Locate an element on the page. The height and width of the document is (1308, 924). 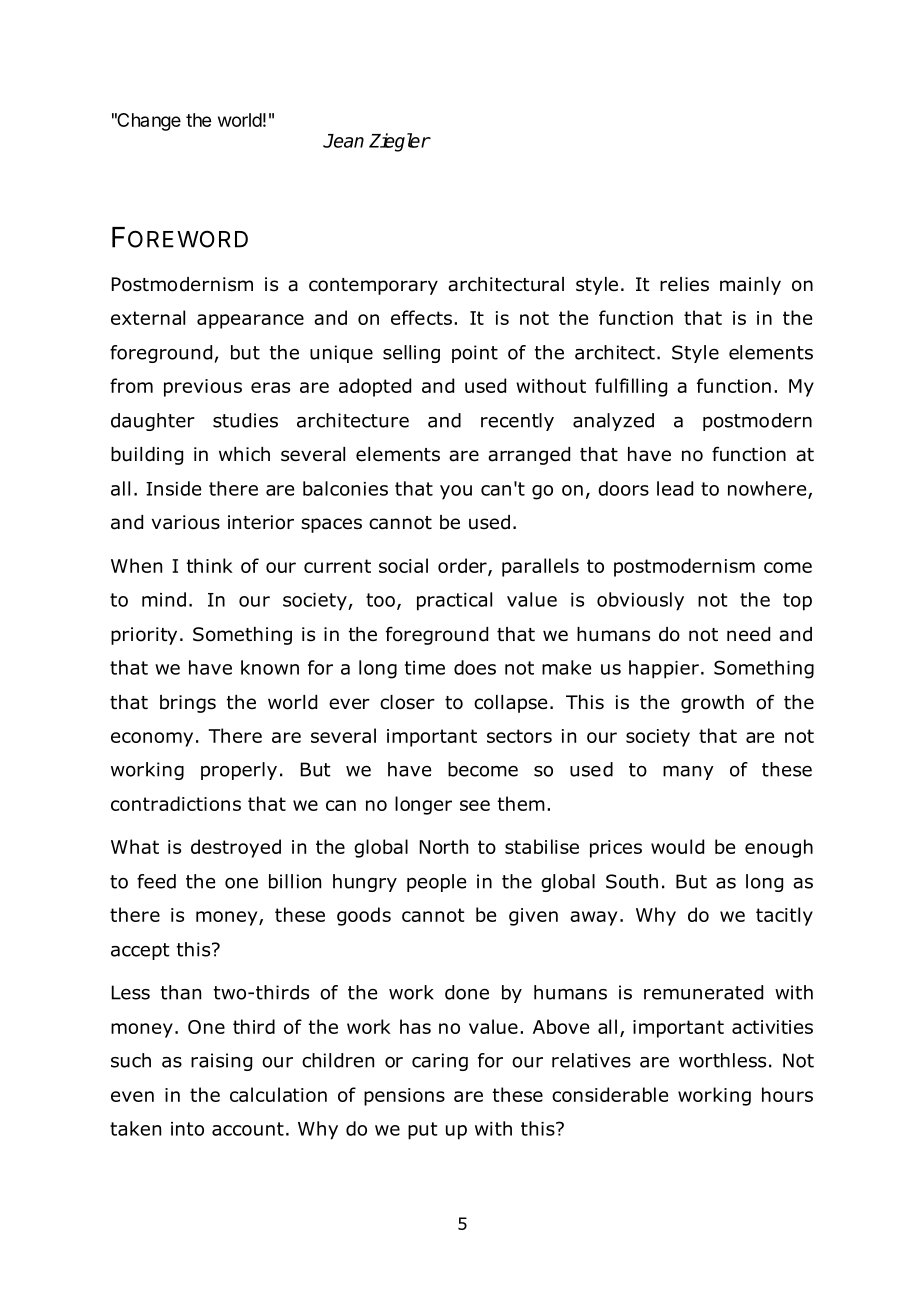
relies is located at coordinates (684, 284).
